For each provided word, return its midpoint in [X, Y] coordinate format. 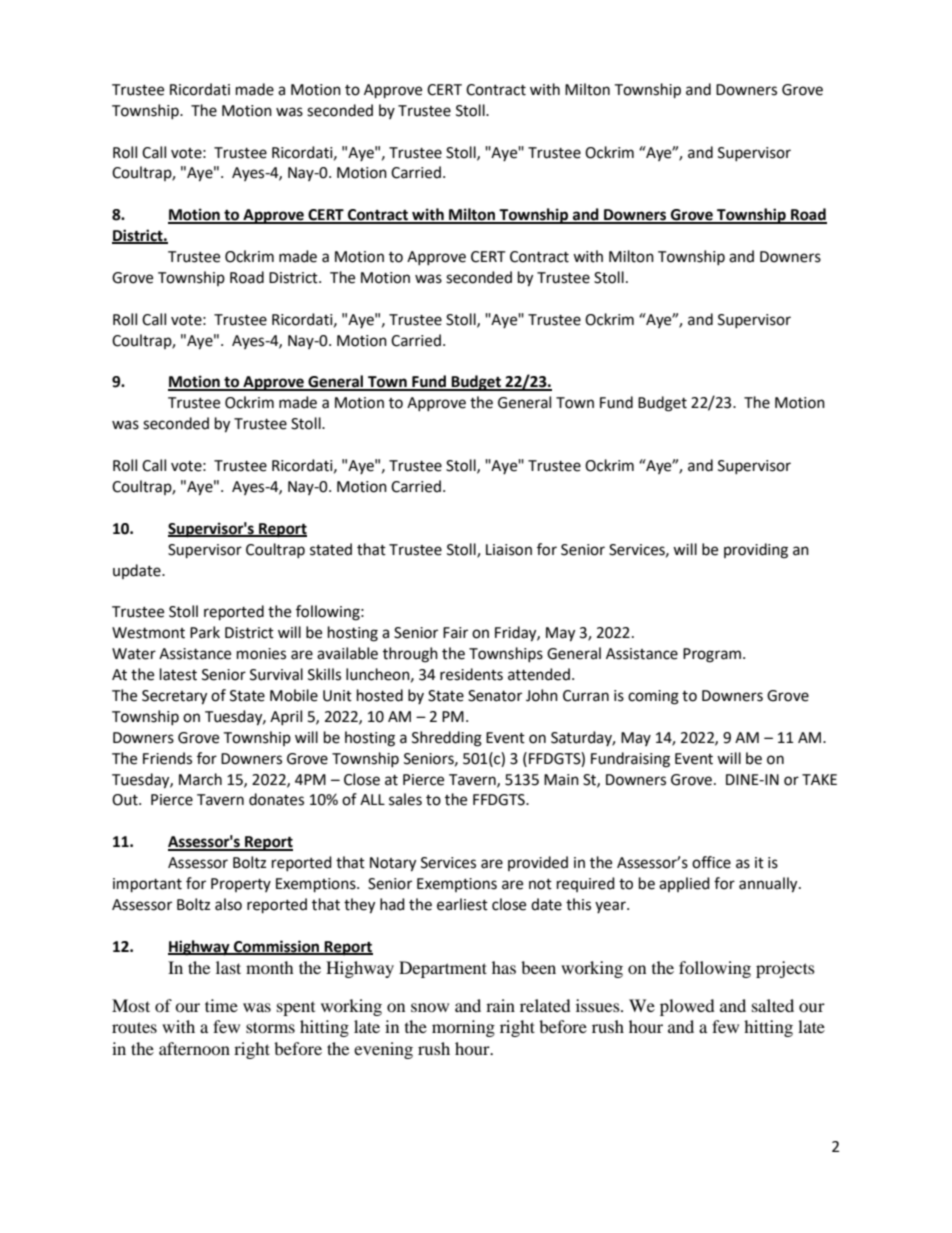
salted [773, 1005]
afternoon [194, 1048]
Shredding [447, 739]
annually [769, 885]
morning [463, 1028]
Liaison [509, 550]
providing [756, 551]
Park [205, 632]
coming [653, 697]
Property [241, 885]
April [286, 717]
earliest [462, 904]
